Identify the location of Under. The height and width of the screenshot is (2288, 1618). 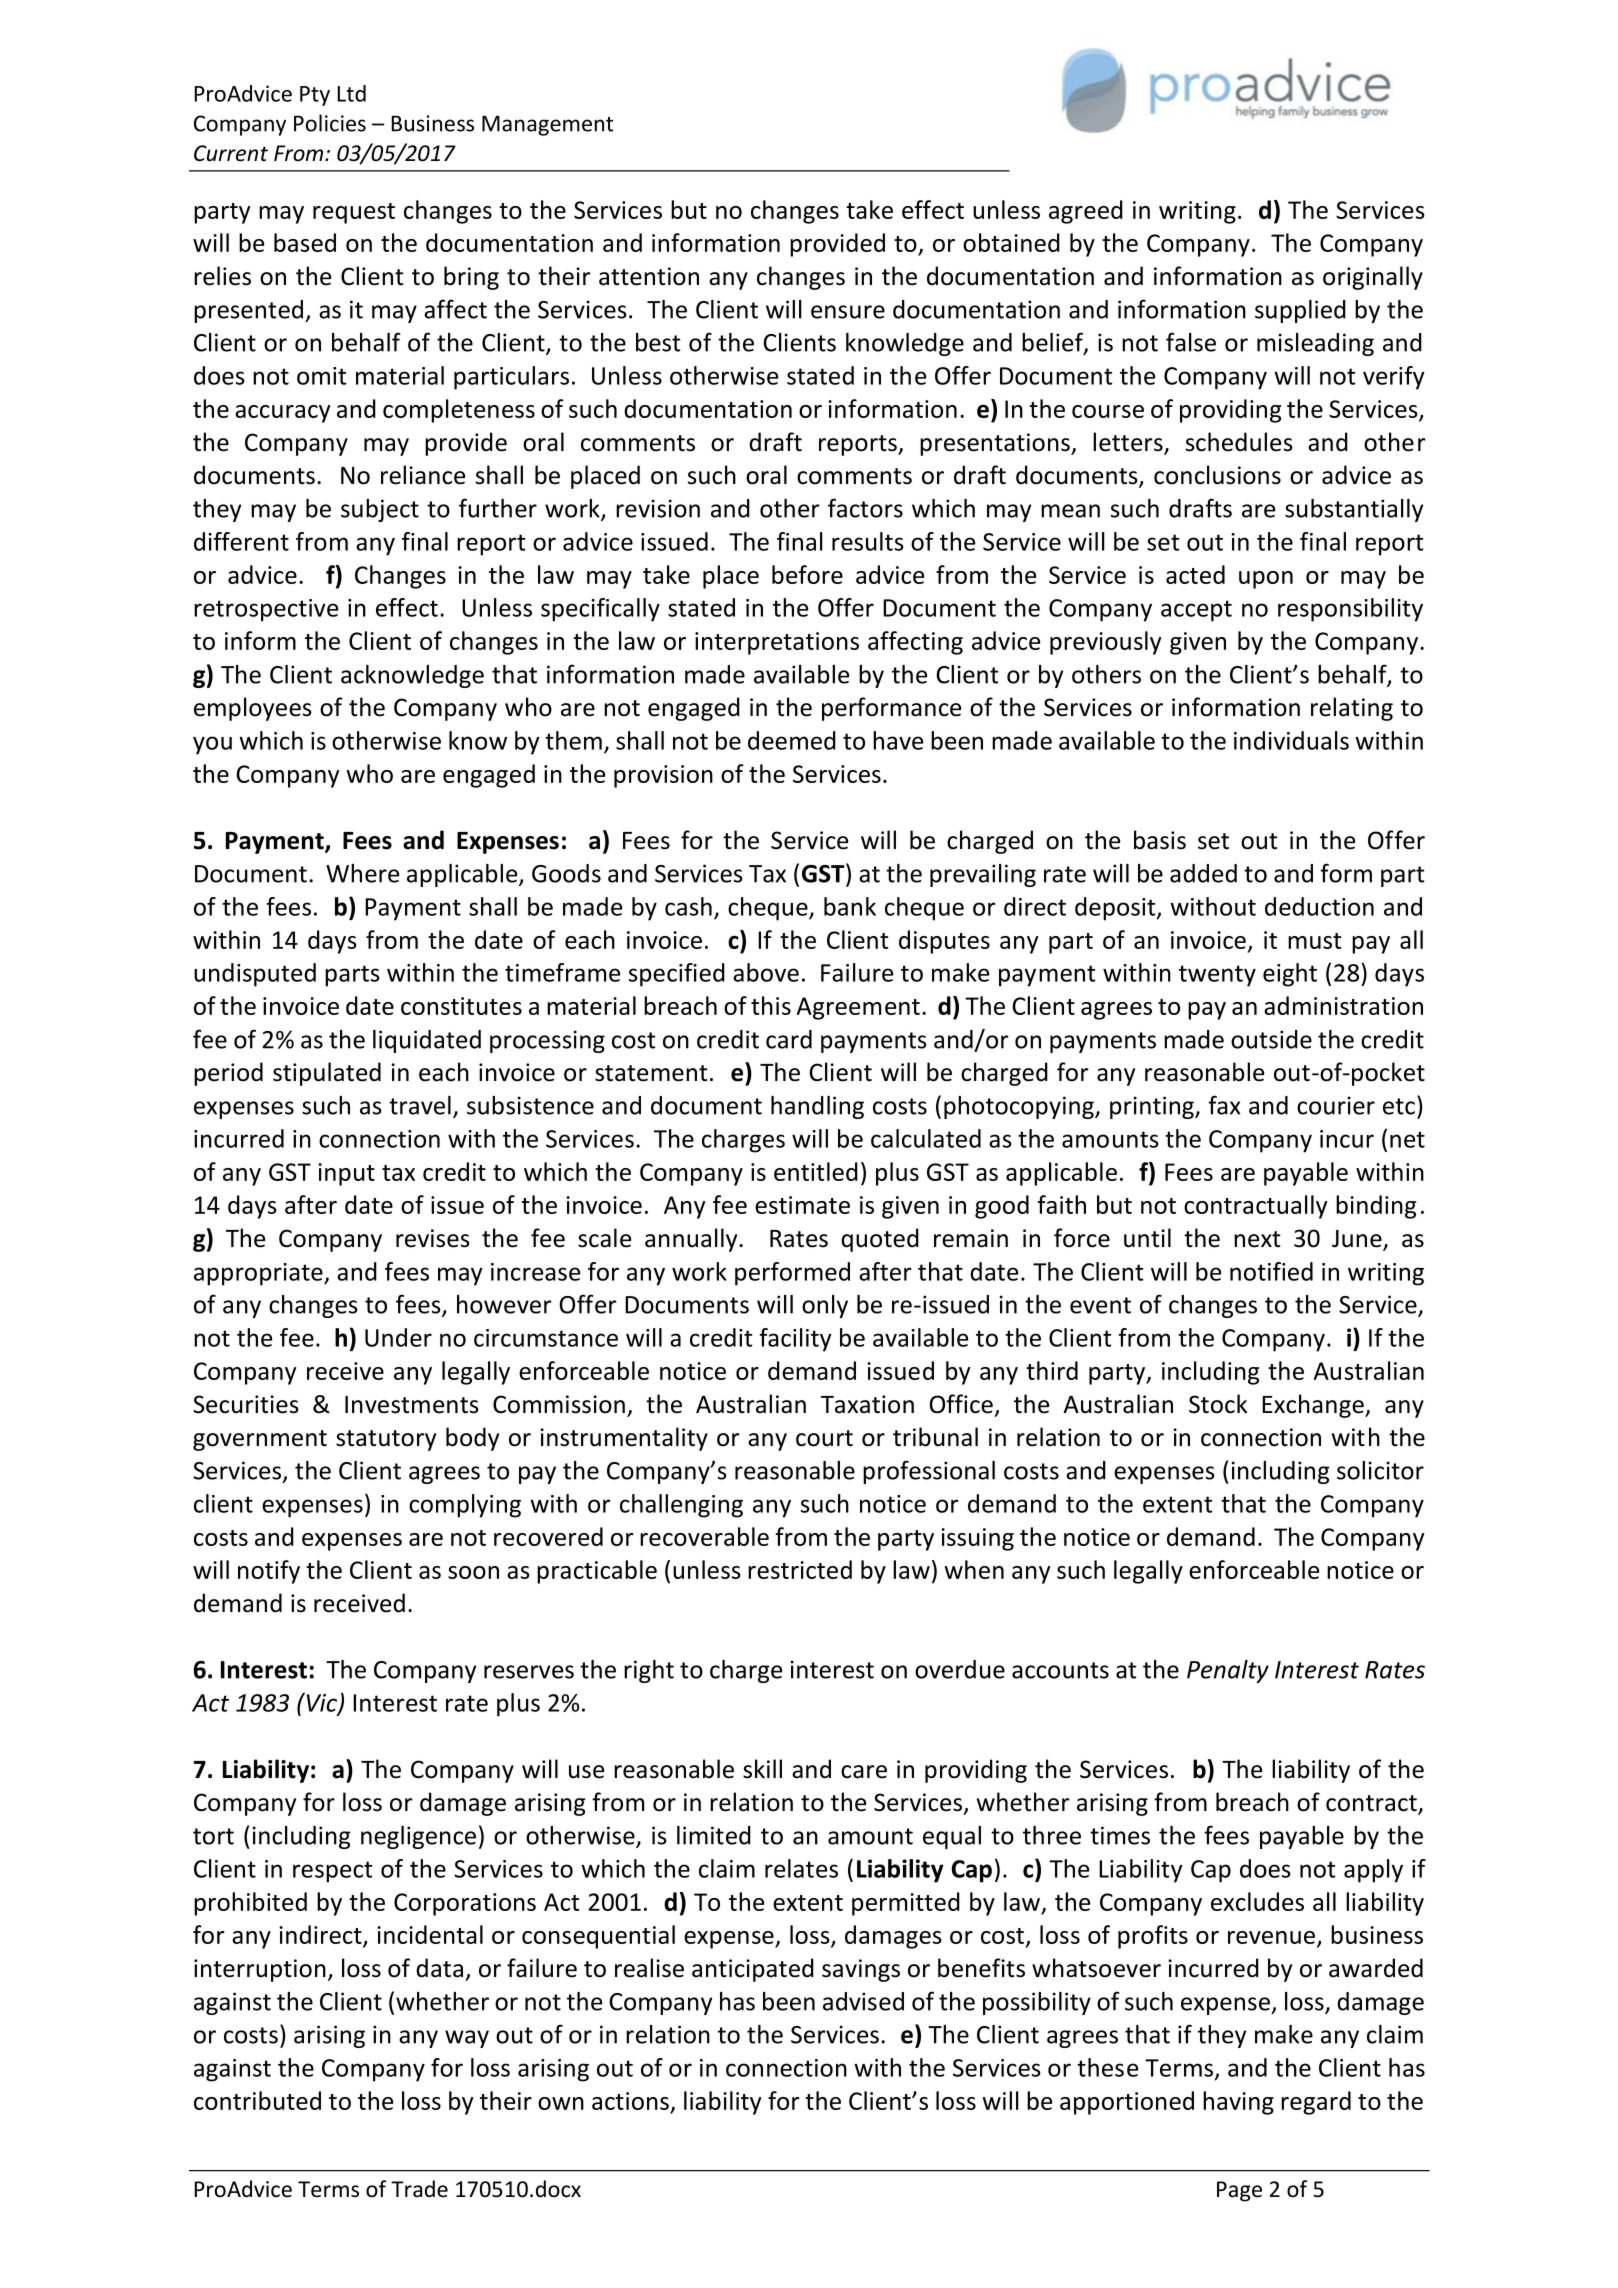
(398, 1337).
